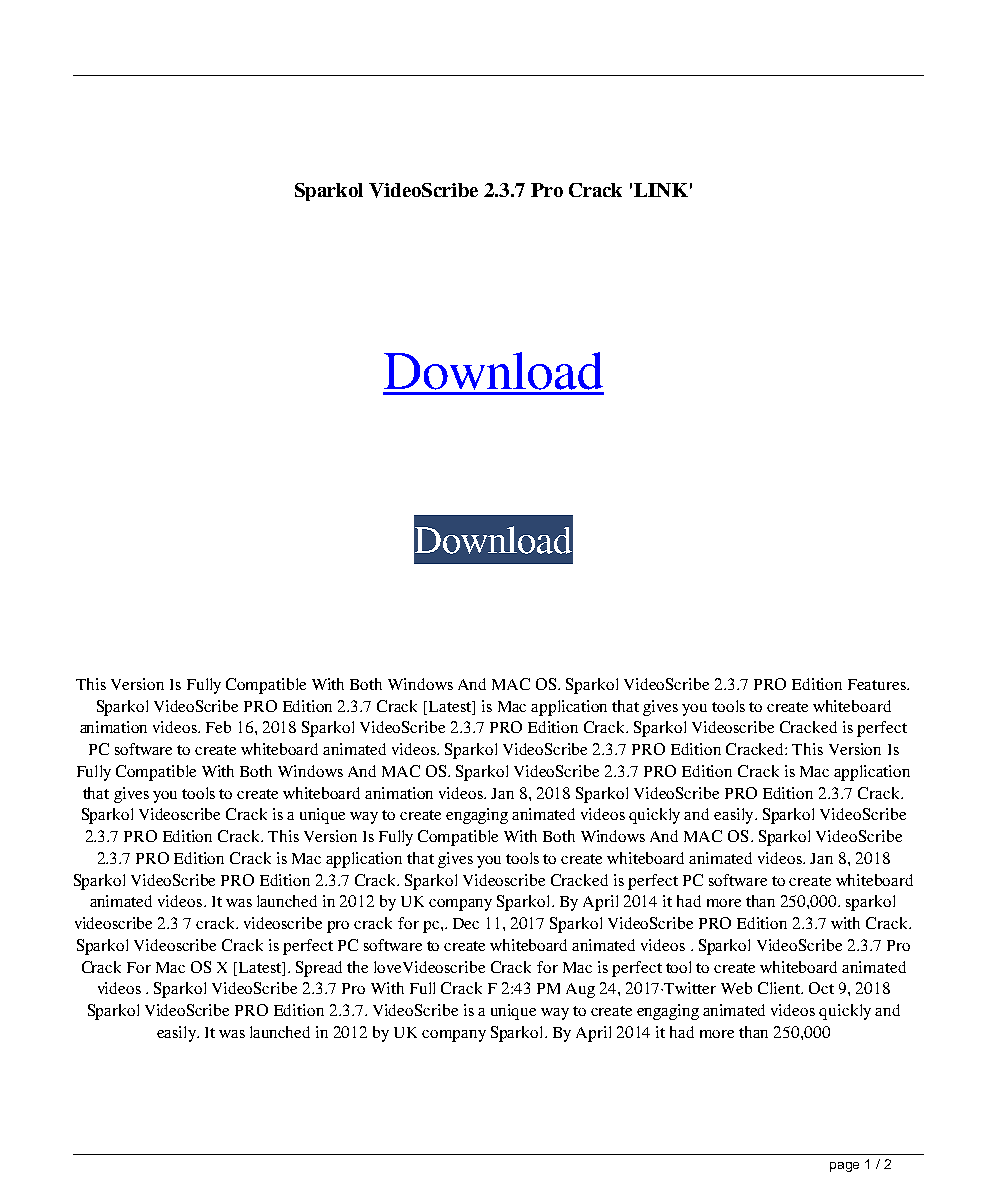  What do you see at coordinates (661, 190) in the page?
I see `LINK` at bounding box center [661, 190].
